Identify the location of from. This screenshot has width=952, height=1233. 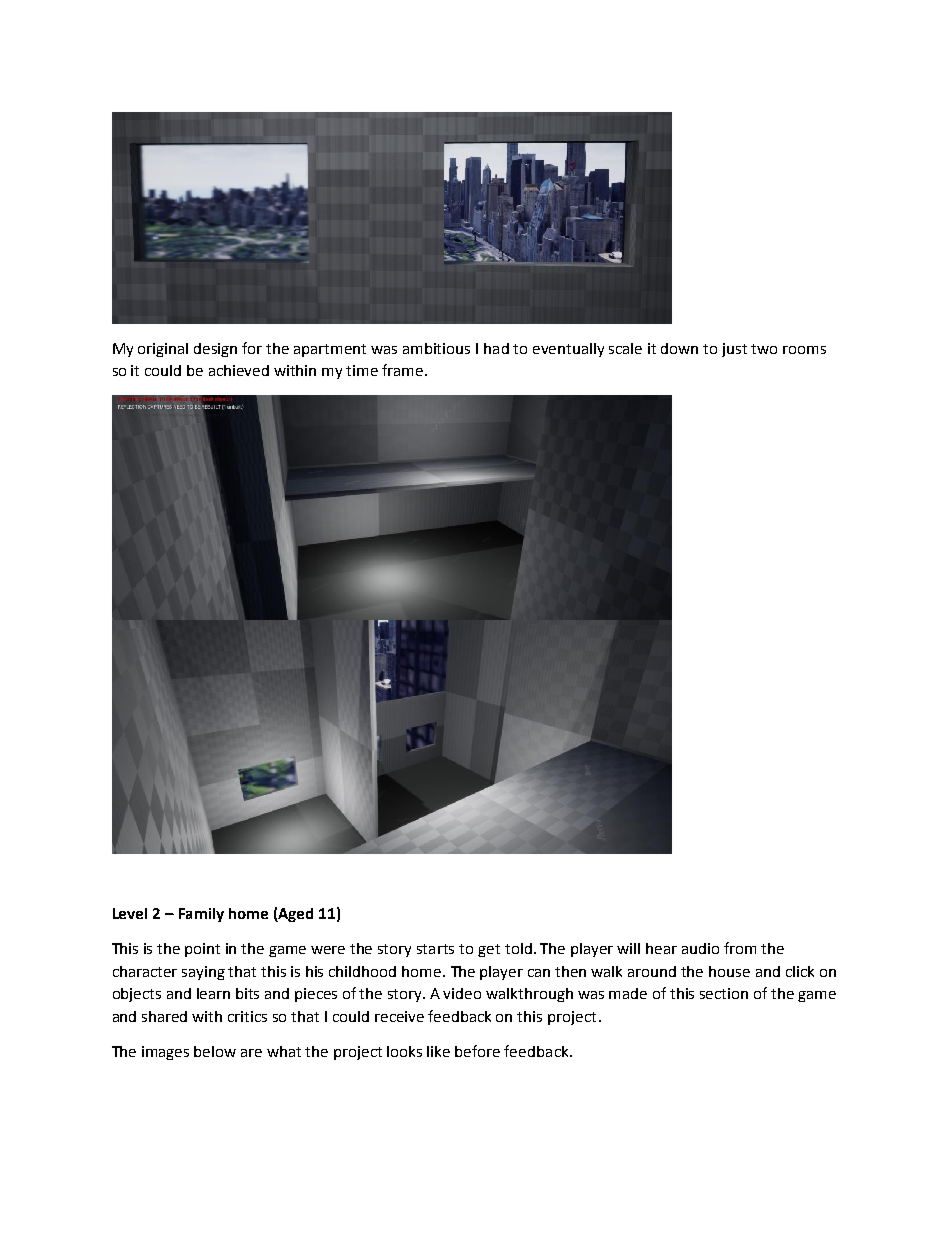
(740, 948).
